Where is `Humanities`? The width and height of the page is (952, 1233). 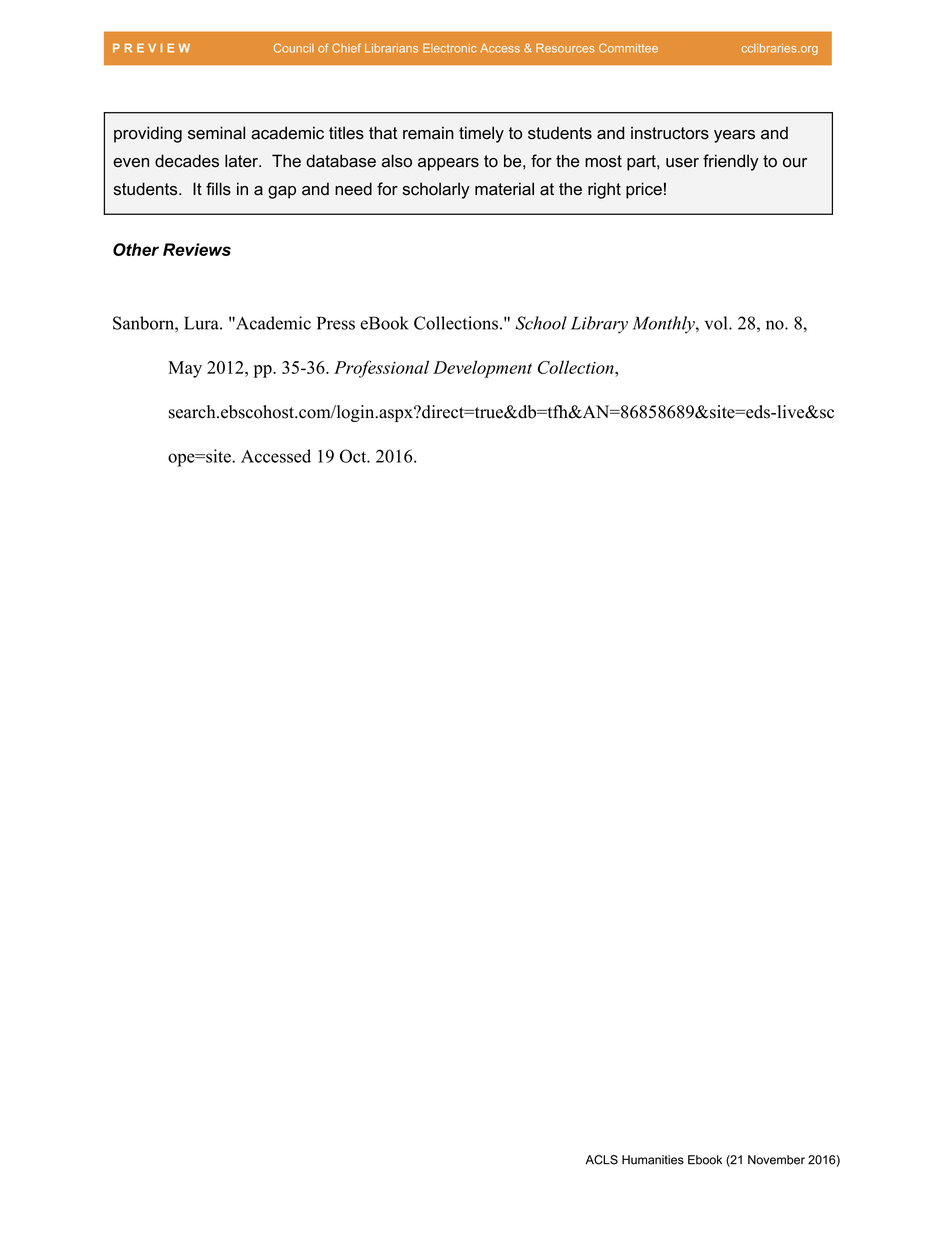 Humanities is located at coordinates (653, 1160).
